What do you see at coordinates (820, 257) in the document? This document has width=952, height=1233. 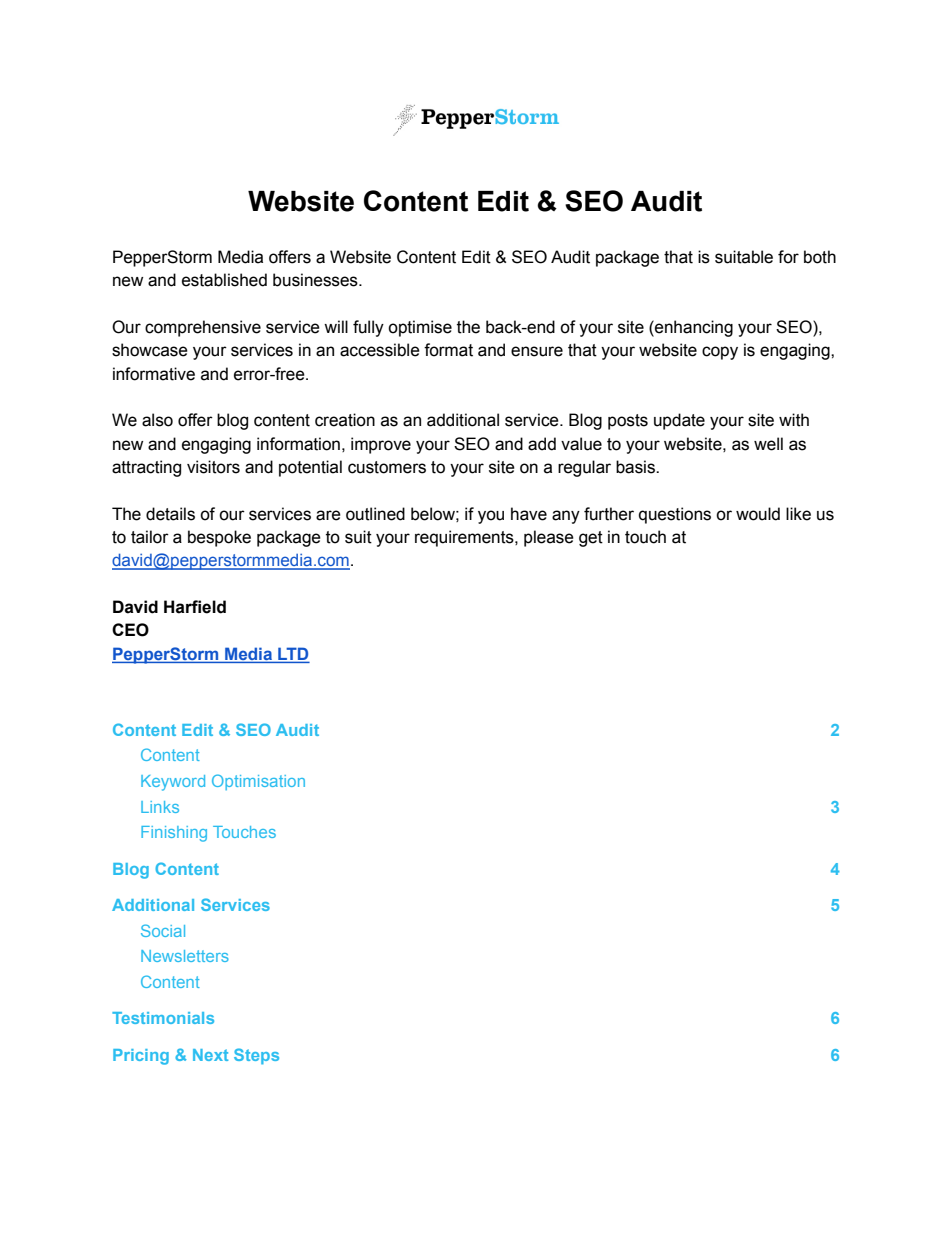 I see `both` at bounding box center [820, 257].
